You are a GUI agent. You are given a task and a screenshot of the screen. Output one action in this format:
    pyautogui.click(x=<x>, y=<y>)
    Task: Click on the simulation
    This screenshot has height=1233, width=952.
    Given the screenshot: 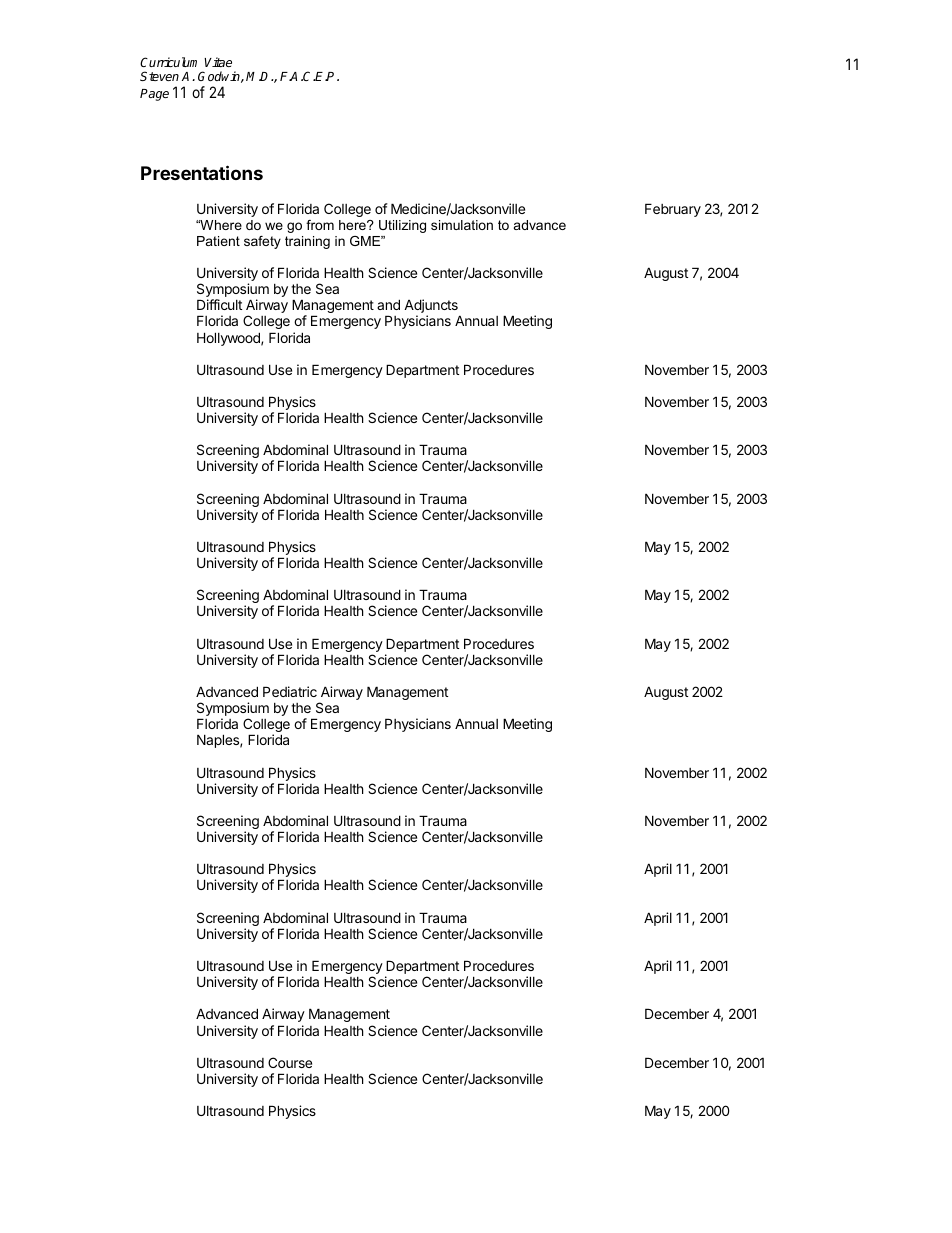 What is the action you would take?
    pyautogui.click(x=462, y=225)
